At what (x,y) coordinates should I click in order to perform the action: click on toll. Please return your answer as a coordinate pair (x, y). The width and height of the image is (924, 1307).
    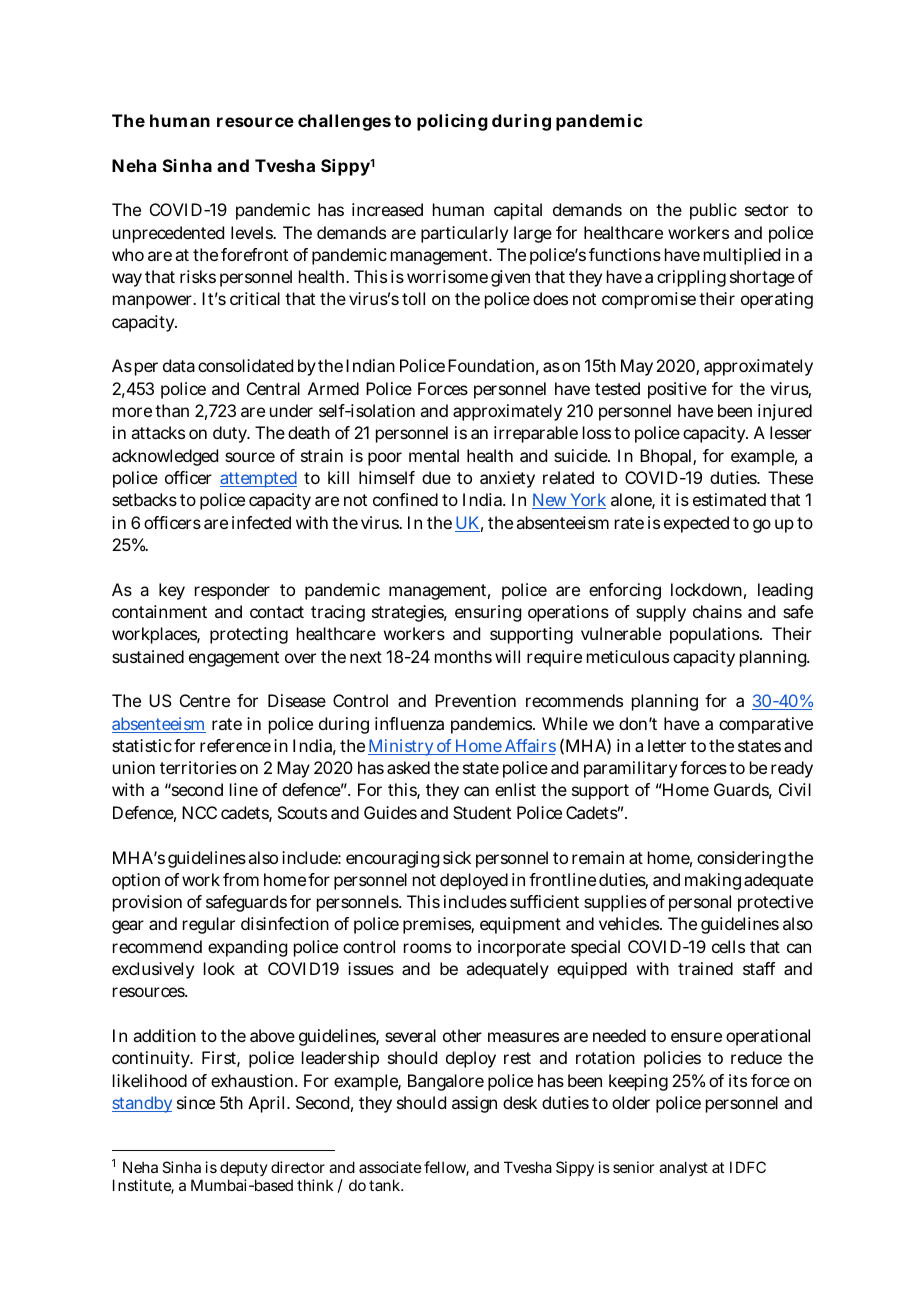
    Looking at the image, I should click on (413, 298).
